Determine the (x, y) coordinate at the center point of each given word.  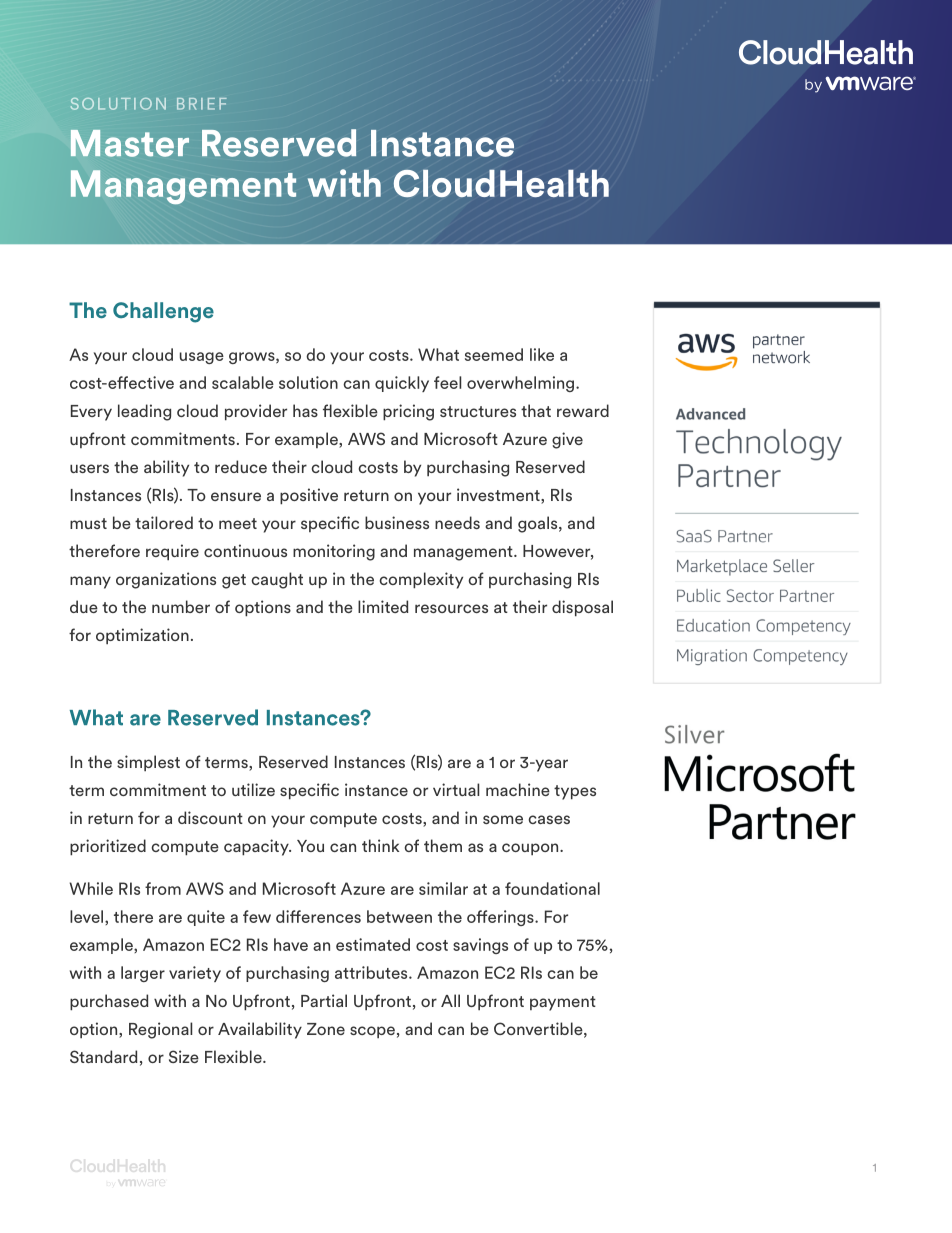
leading (144, 412)
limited (383, 606)
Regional (160, 1030)
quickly (402, 384)
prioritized (108, 847)
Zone (326, 1029)
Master (130, 143)
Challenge (163, 312)
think (380, 845)
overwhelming (522, 384)
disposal (582, 608)
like (542, 354)
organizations (166, 580)
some (503, 819)
